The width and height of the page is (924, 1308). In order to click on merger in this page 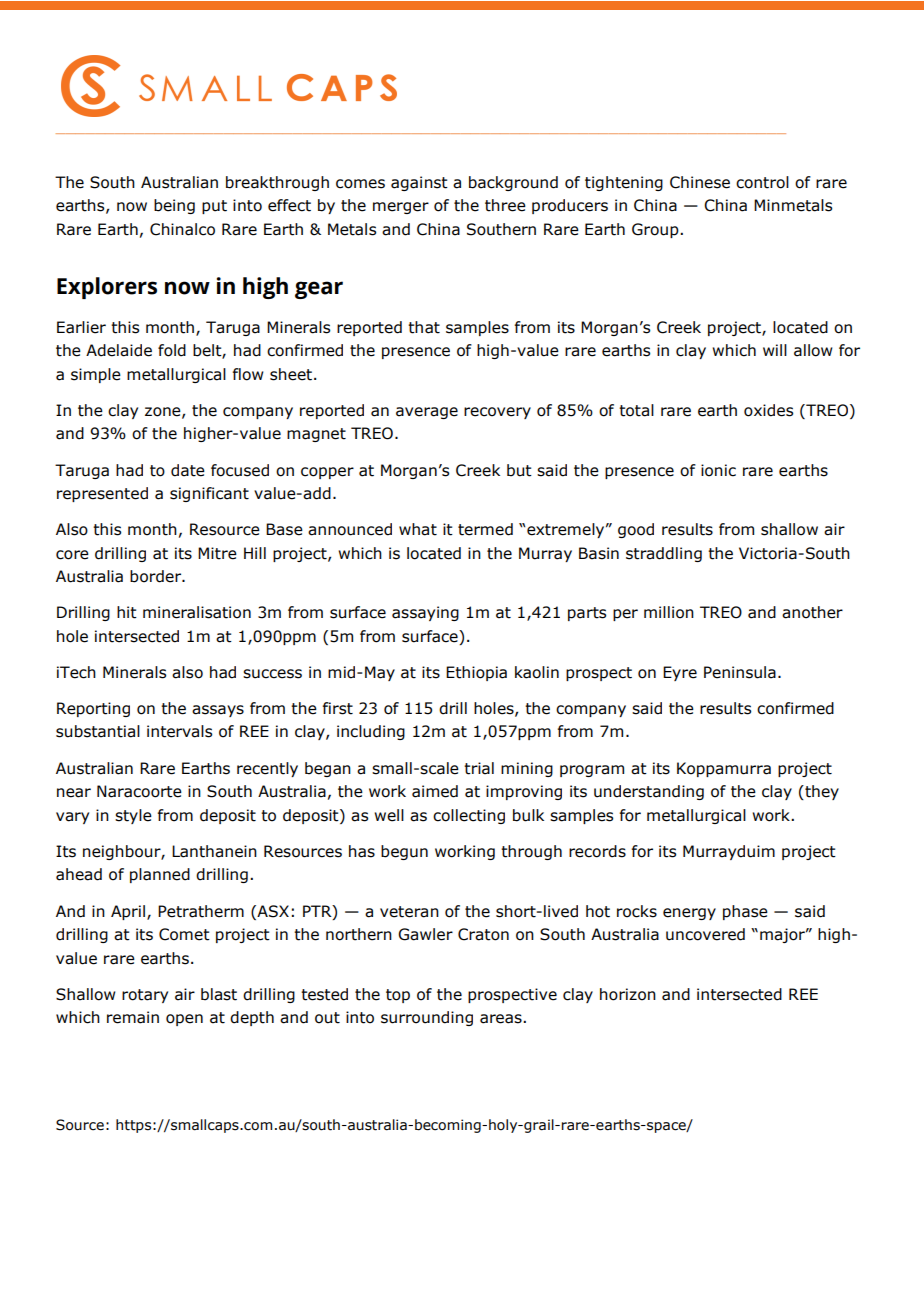, I will do `click(401, 208)`.
